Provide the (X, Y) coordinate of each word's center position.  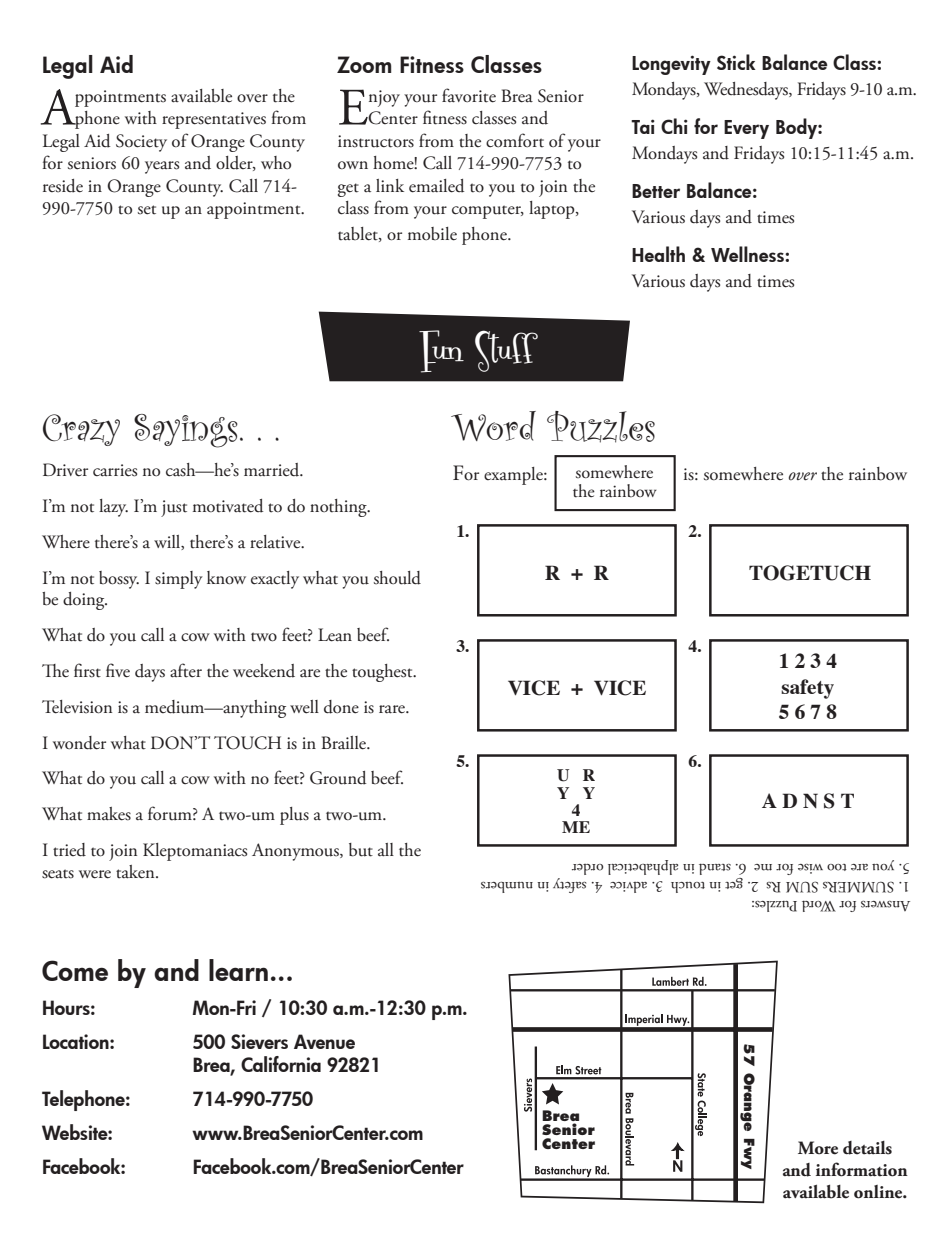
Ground (338, 778)
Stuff (506, 351)
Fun (441, 351)
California (281, 1064)
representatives (214, 120)
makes (109, 814)
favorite (469, 95)
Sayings (186, 431)
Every (746, 129)
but (361, 850)
